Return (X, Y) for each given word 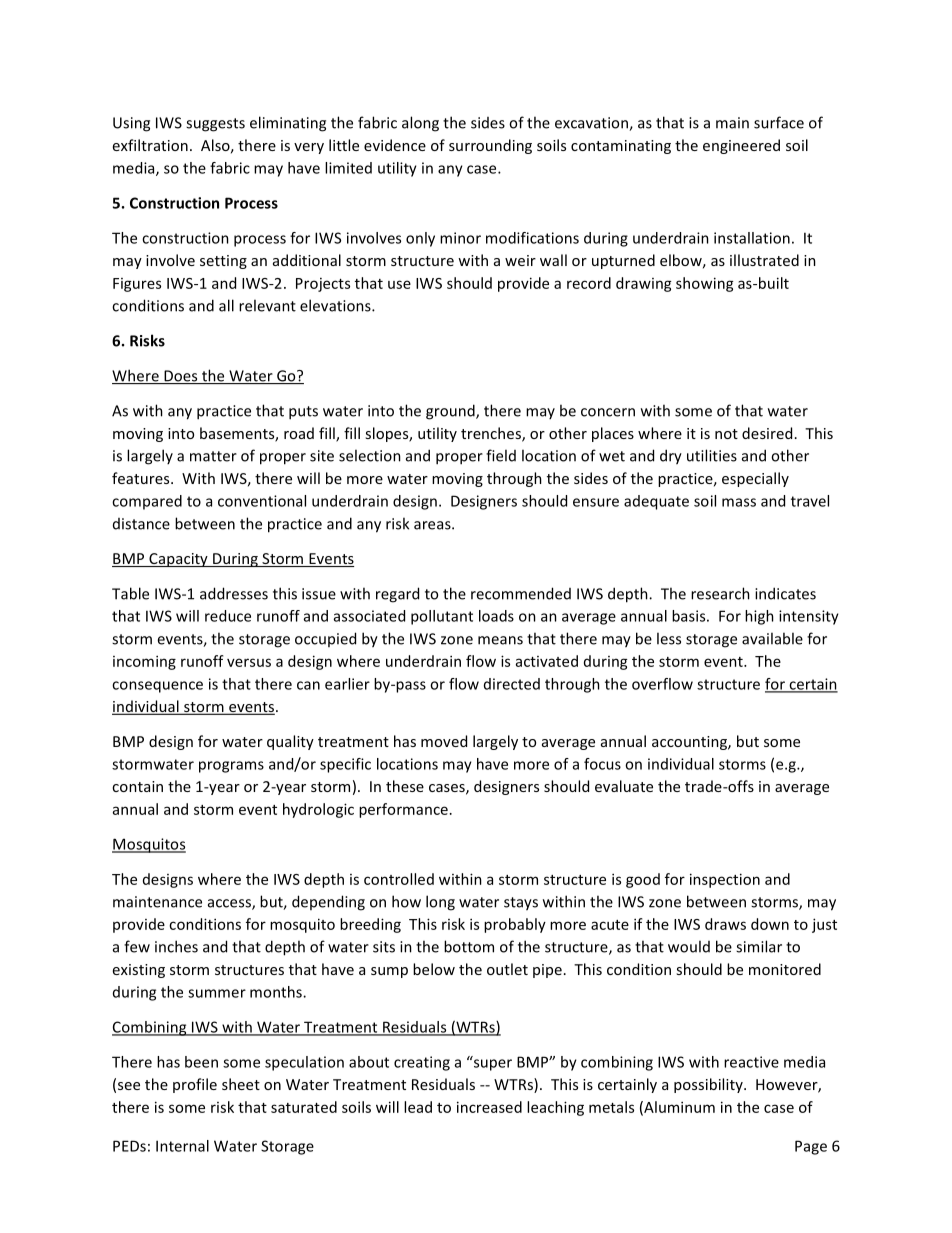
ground (451, 412)
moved (444, 741)
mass (739, 502)
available (772, 638)
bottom (469, 946)
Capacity (178, 560)
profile (195, 1085)
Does (181, 377)
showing (705, 284)
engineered (741, 146)
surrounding (490, 146)
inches (176, 946)
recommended (521, 593)
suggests (215, 125)
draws (725, 924)
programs (231, 767)
